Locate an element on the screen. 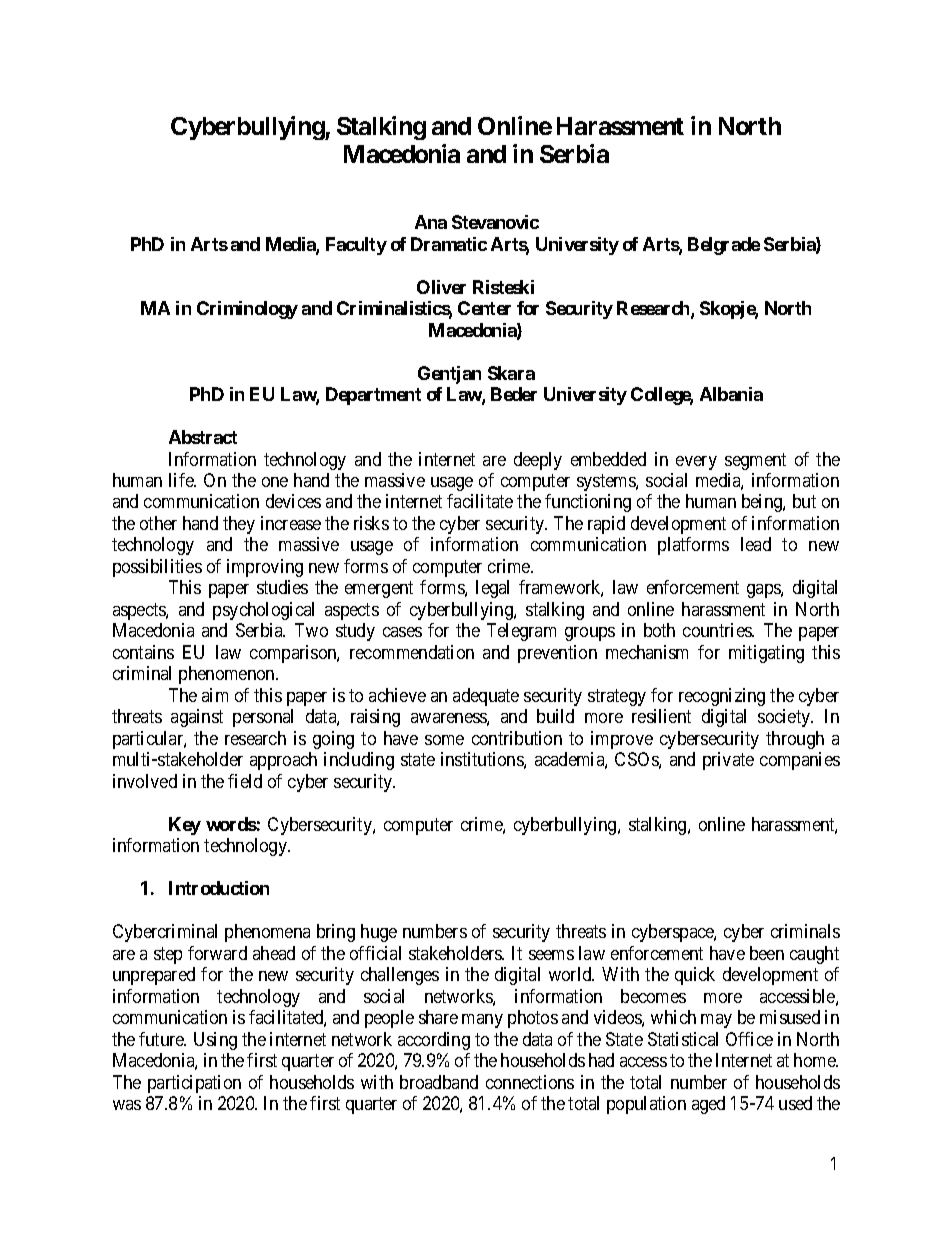 Image resolution: width=952 pixels, height=1233 pixels. Belgrade is located at coordinates (724, 246).
